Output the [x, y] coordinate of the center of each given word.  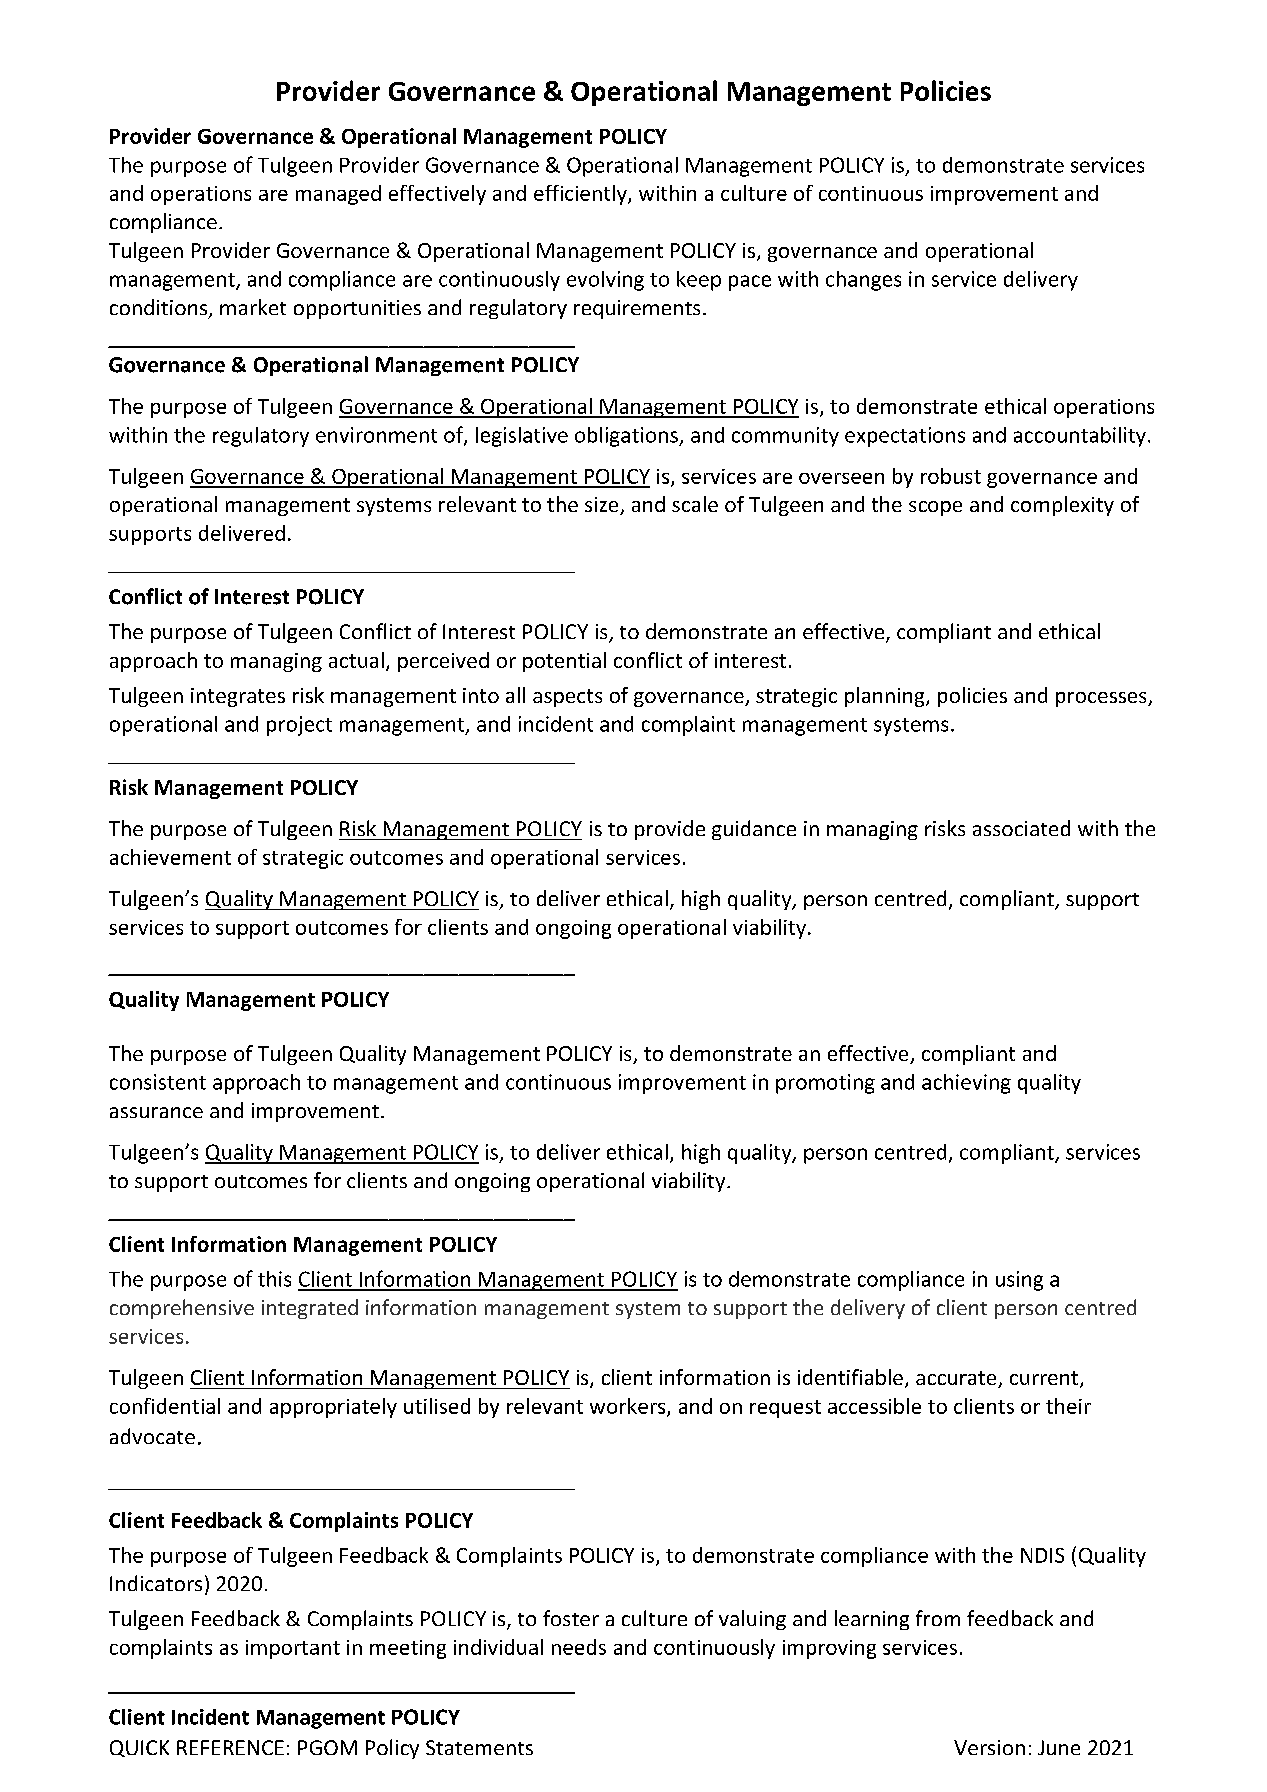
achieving [966, 1084]
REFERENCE [230, 1747]
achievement [170, 857]
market [253, 307]
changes [863, 281]
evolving [605, 281]
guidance [754, 830]
